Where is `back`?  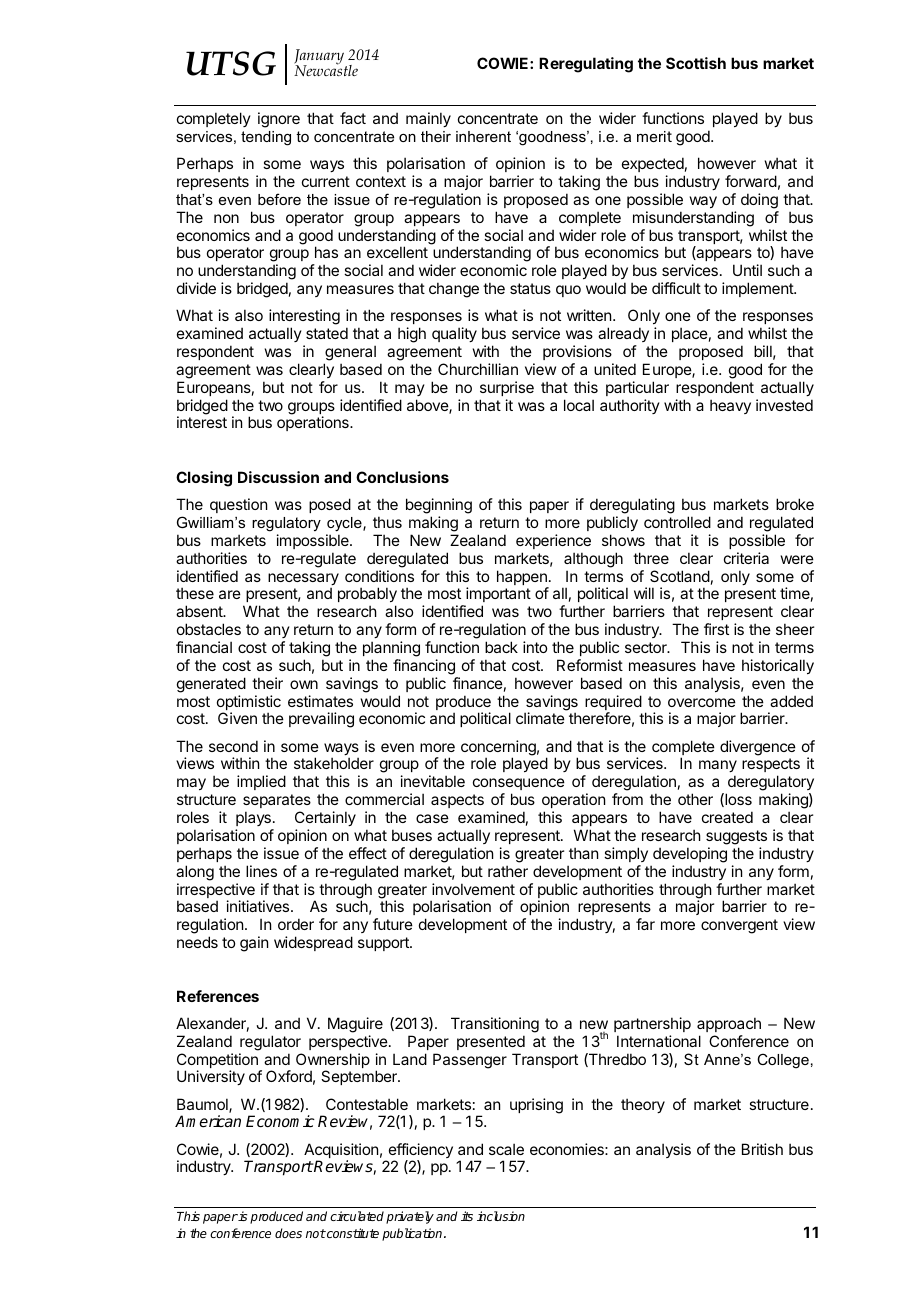 back is located at coordinates (501, 647).
